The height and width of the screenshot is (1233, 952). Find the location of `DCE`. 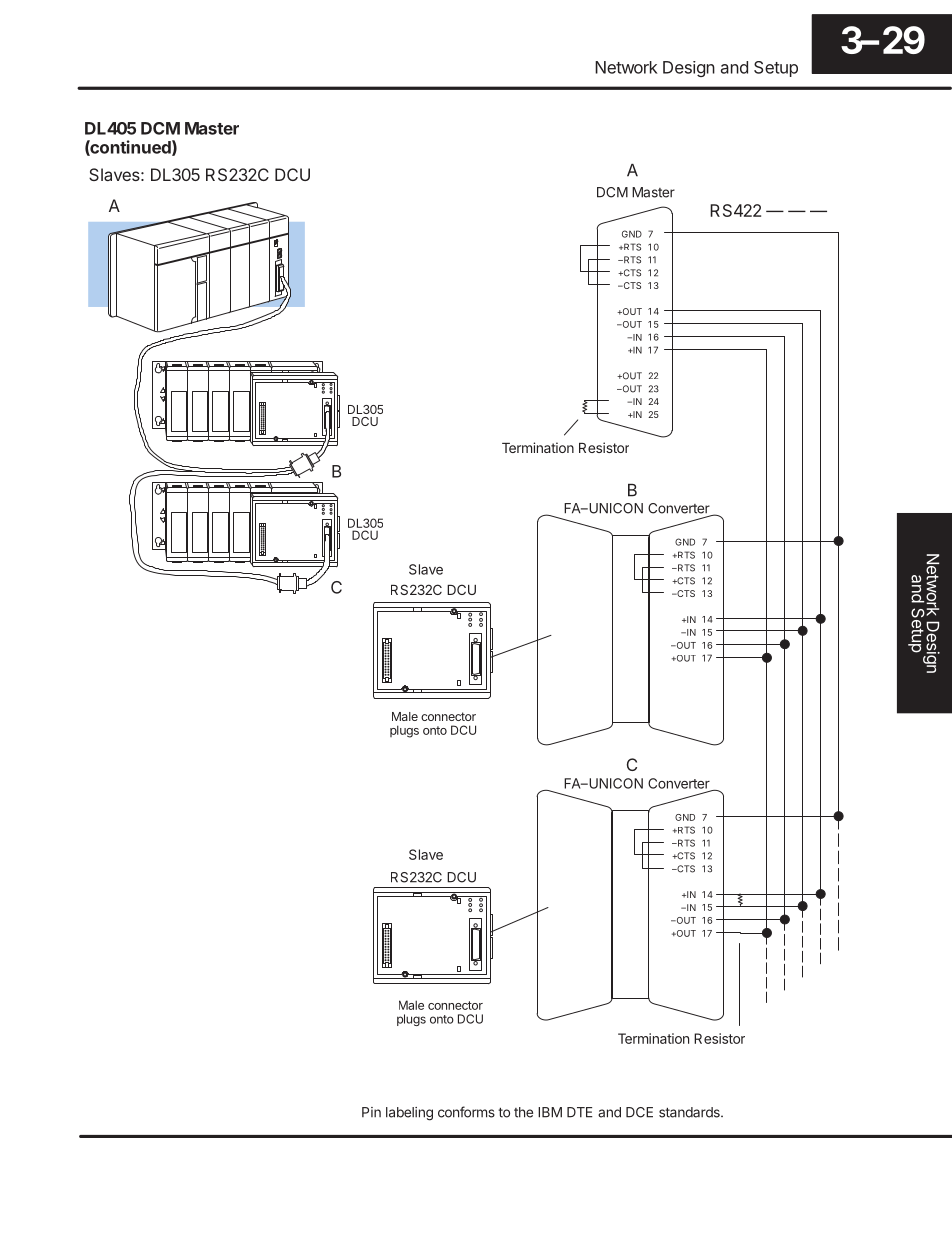

DCE is located at coordinates (639, 1112).
